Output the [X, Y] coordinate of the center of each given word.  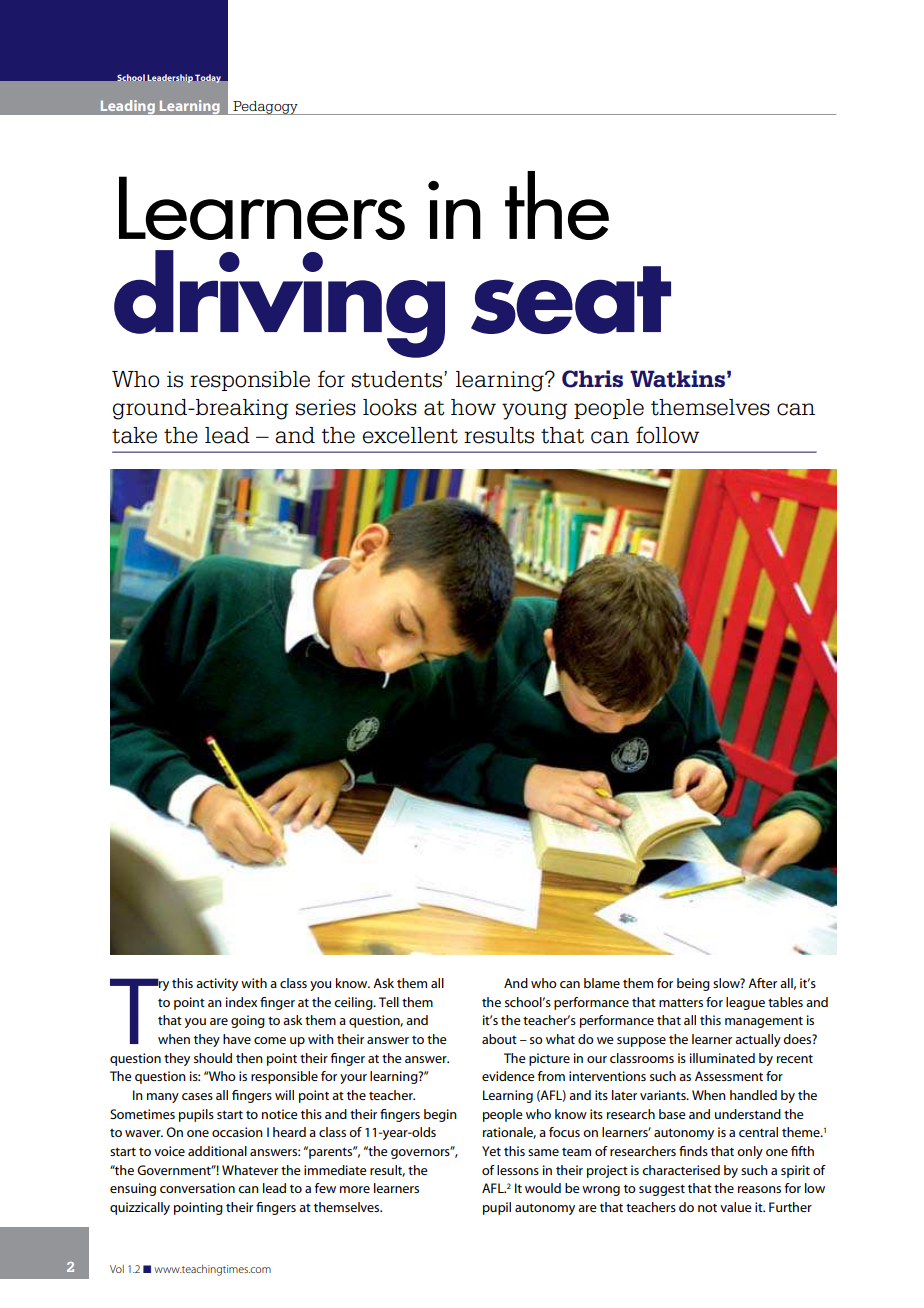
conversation [197, 1188]
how [473, 407]
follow [667, 435]
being [693, 984]
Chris [592, 379]
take [134, 435]
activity [217, 984]
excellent [410, 435]
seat [571, 300]
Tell [389, 1002]
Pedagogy [265, 108]
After [762, 983]
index [241, 1002]
